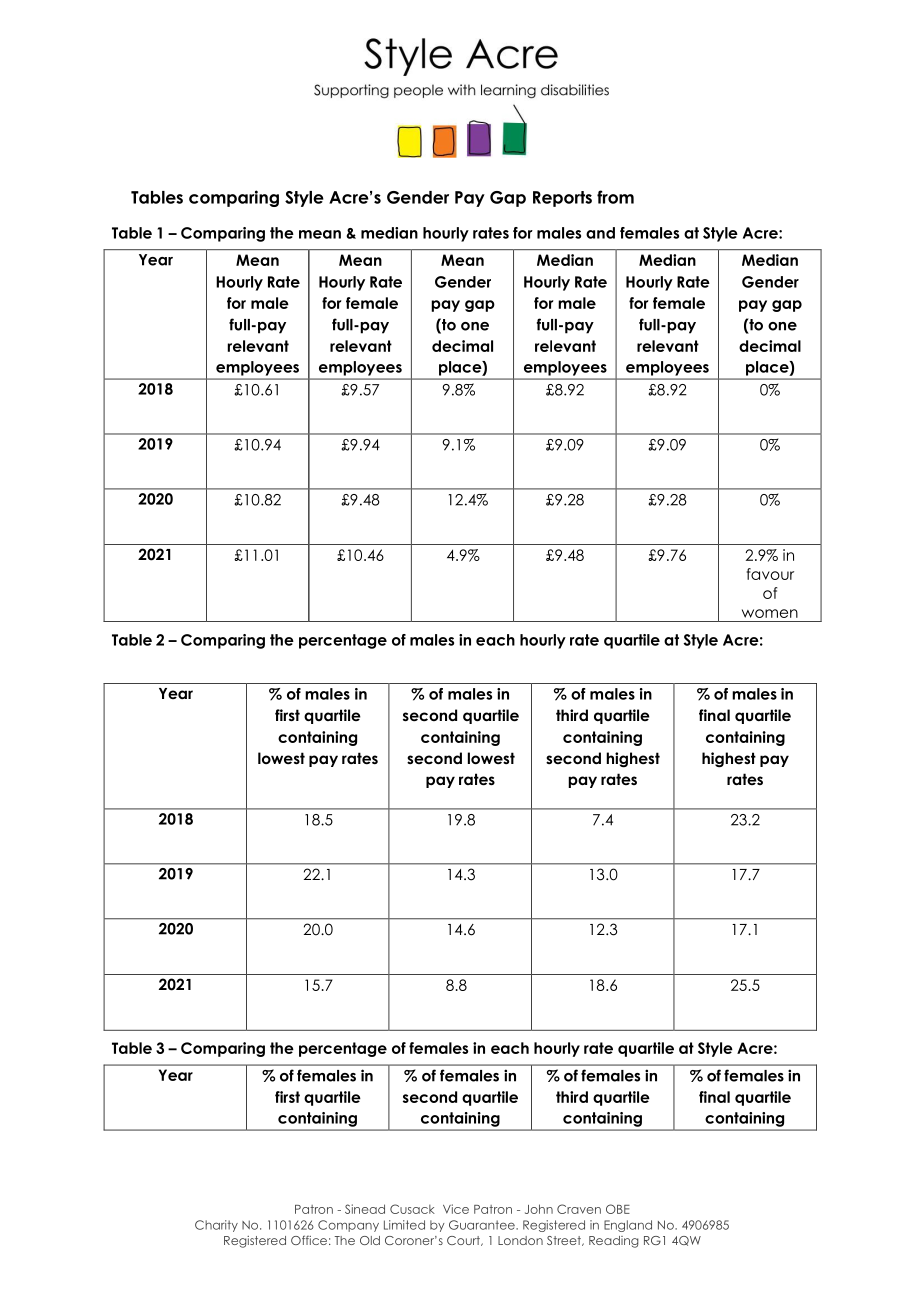  What do you see at coordinates (618, 1209) in the page?
I see `OBE` at bounding box center [618, 1209].
